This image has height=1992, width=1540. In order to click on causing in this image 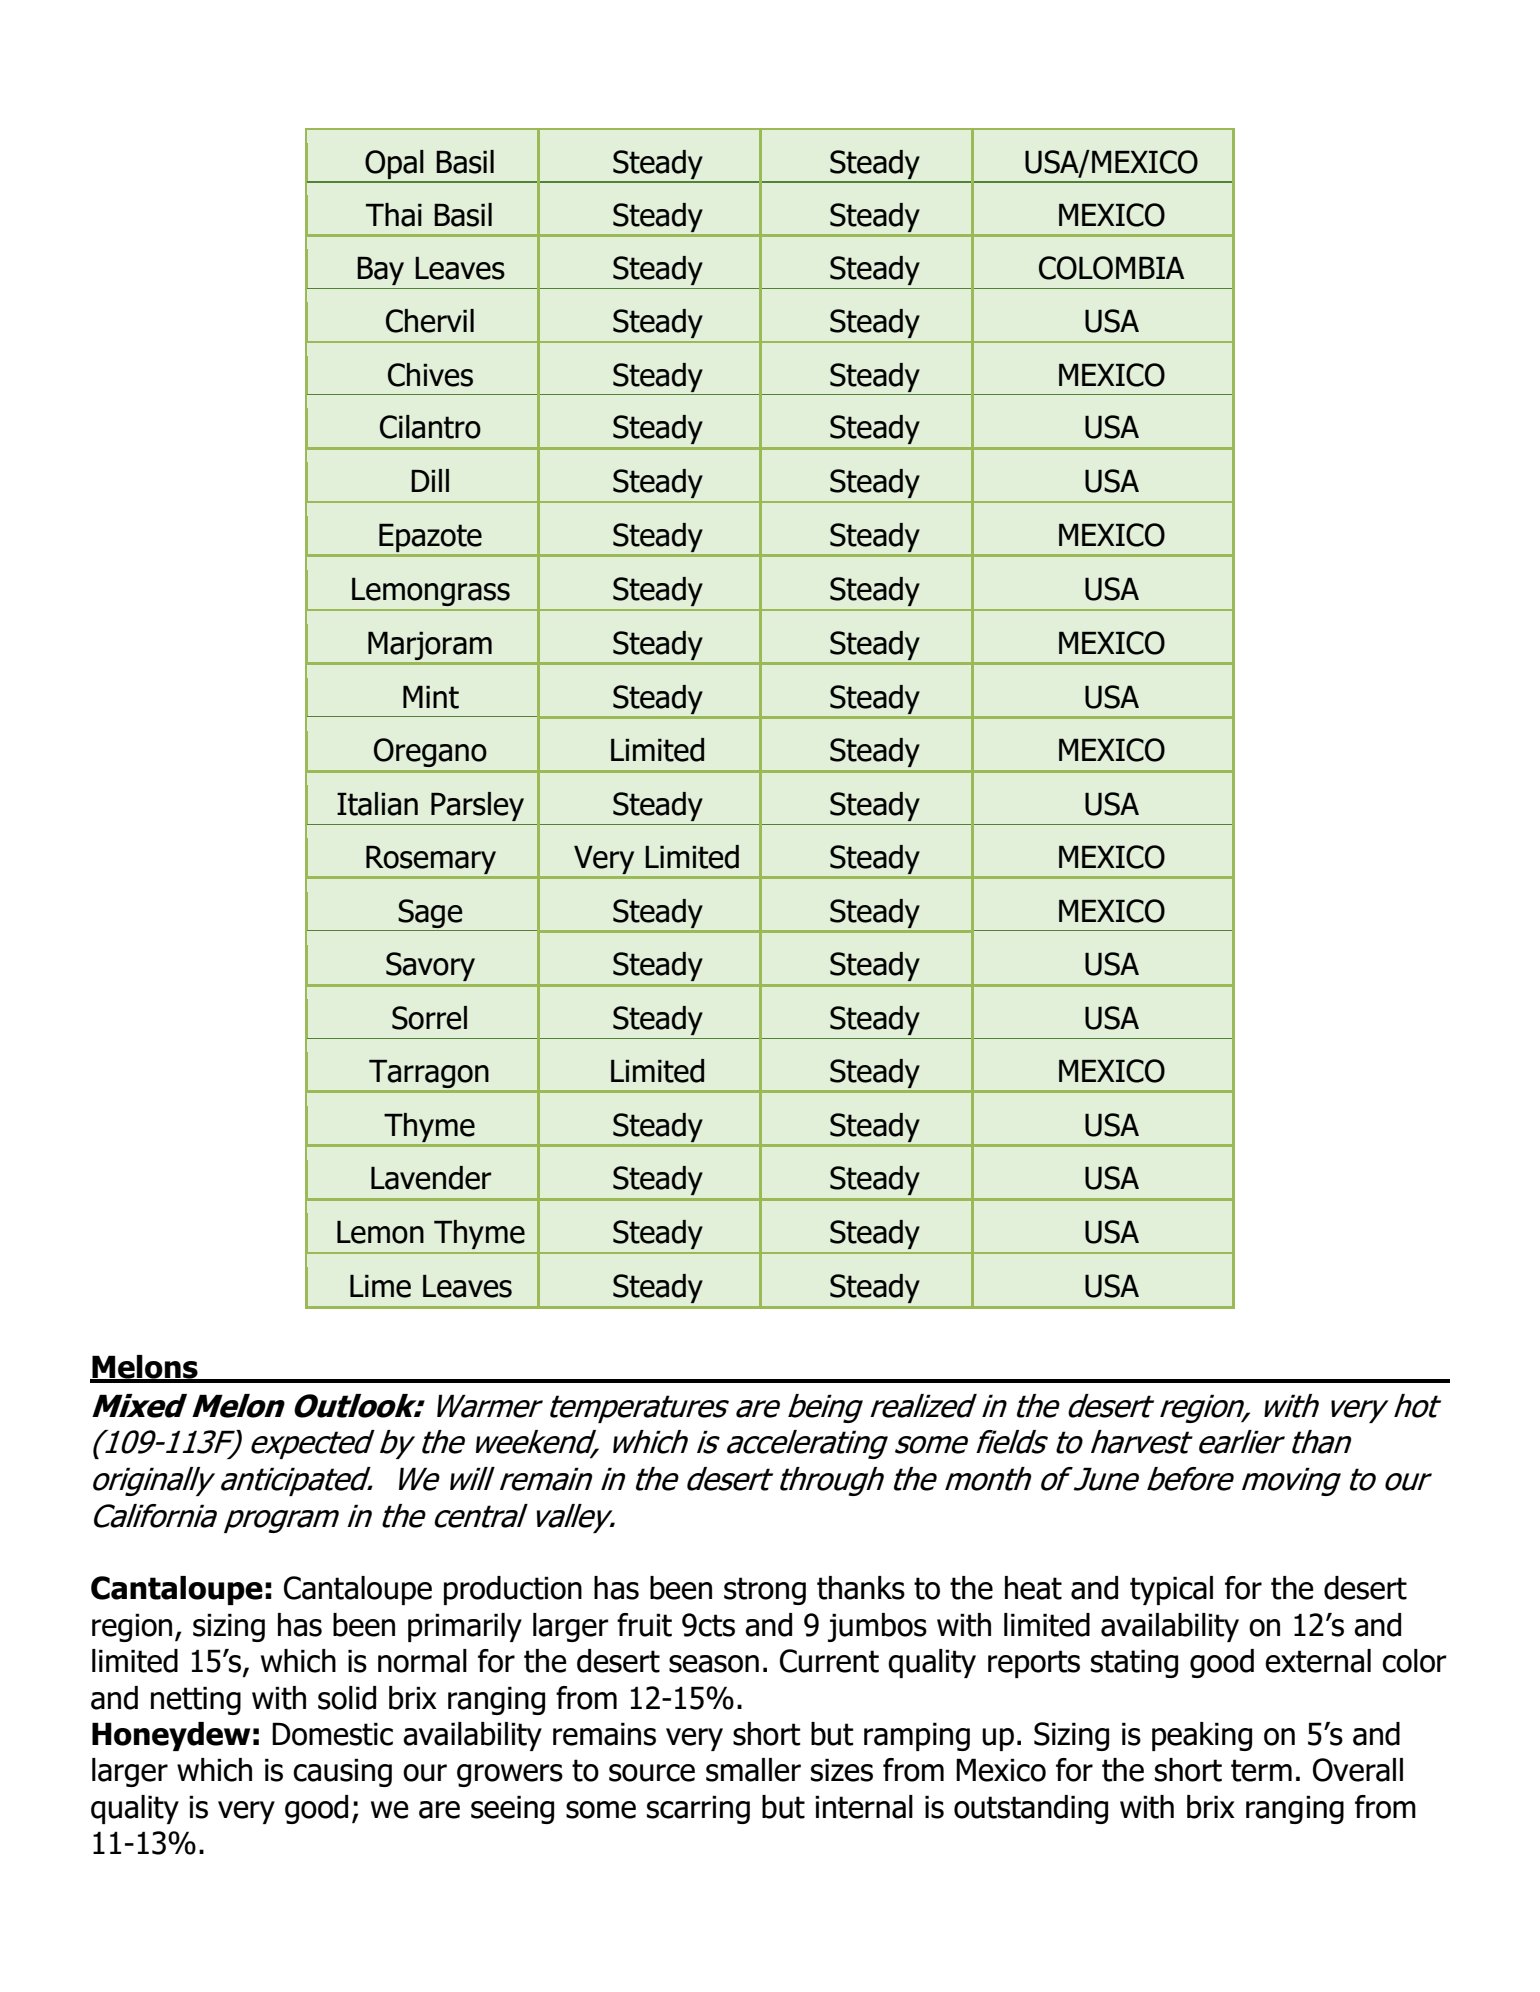, I will do `click(342, 1772)`.
